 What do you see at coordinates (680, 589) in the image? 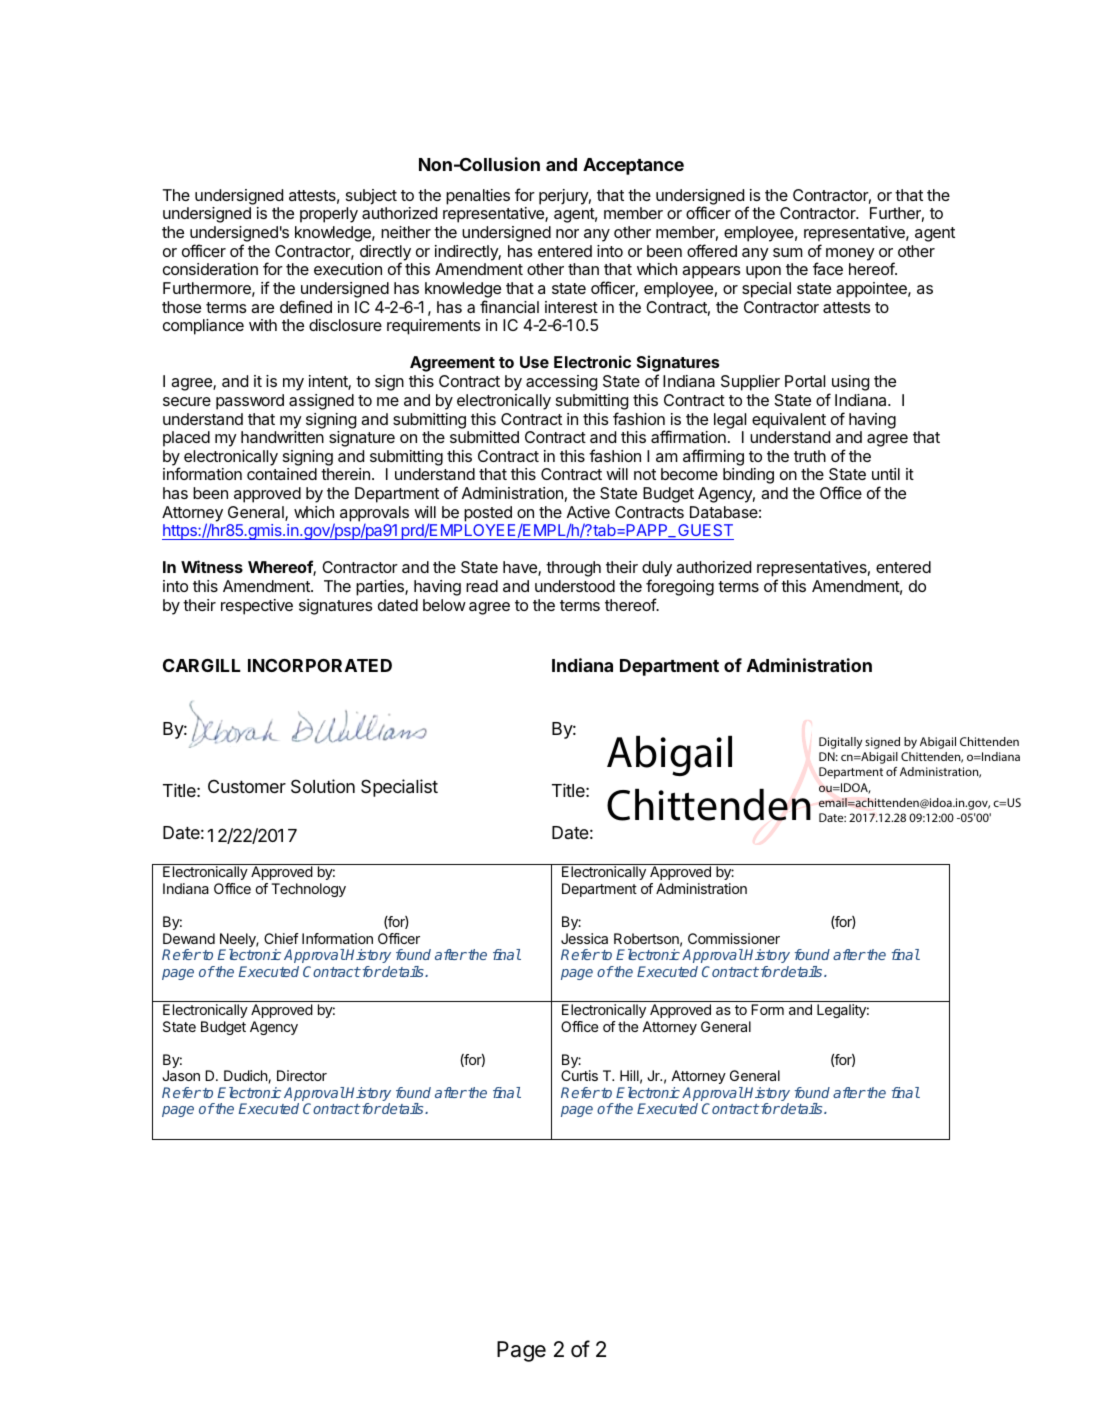
I see `foregoing` at bounding box center [680, 589].
